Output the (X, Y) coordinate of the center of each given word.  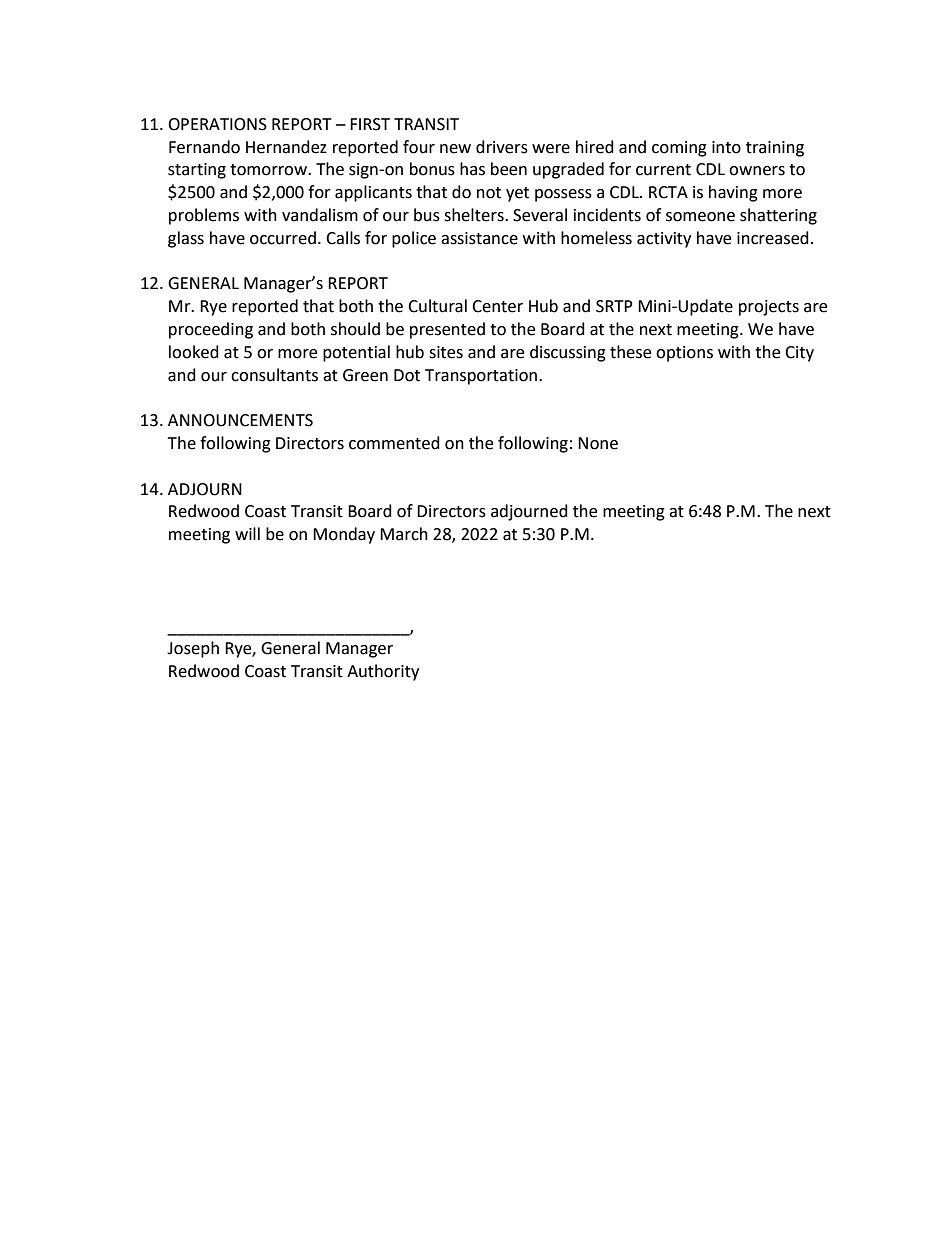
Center (497, 306)
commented (394, 443)
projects (769, 308)
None (598, 443)
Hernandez (286, 147)
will (247, 533)
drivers (502, 147)
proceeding (211, 330)
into (726, 147)
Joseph (193, 649)
